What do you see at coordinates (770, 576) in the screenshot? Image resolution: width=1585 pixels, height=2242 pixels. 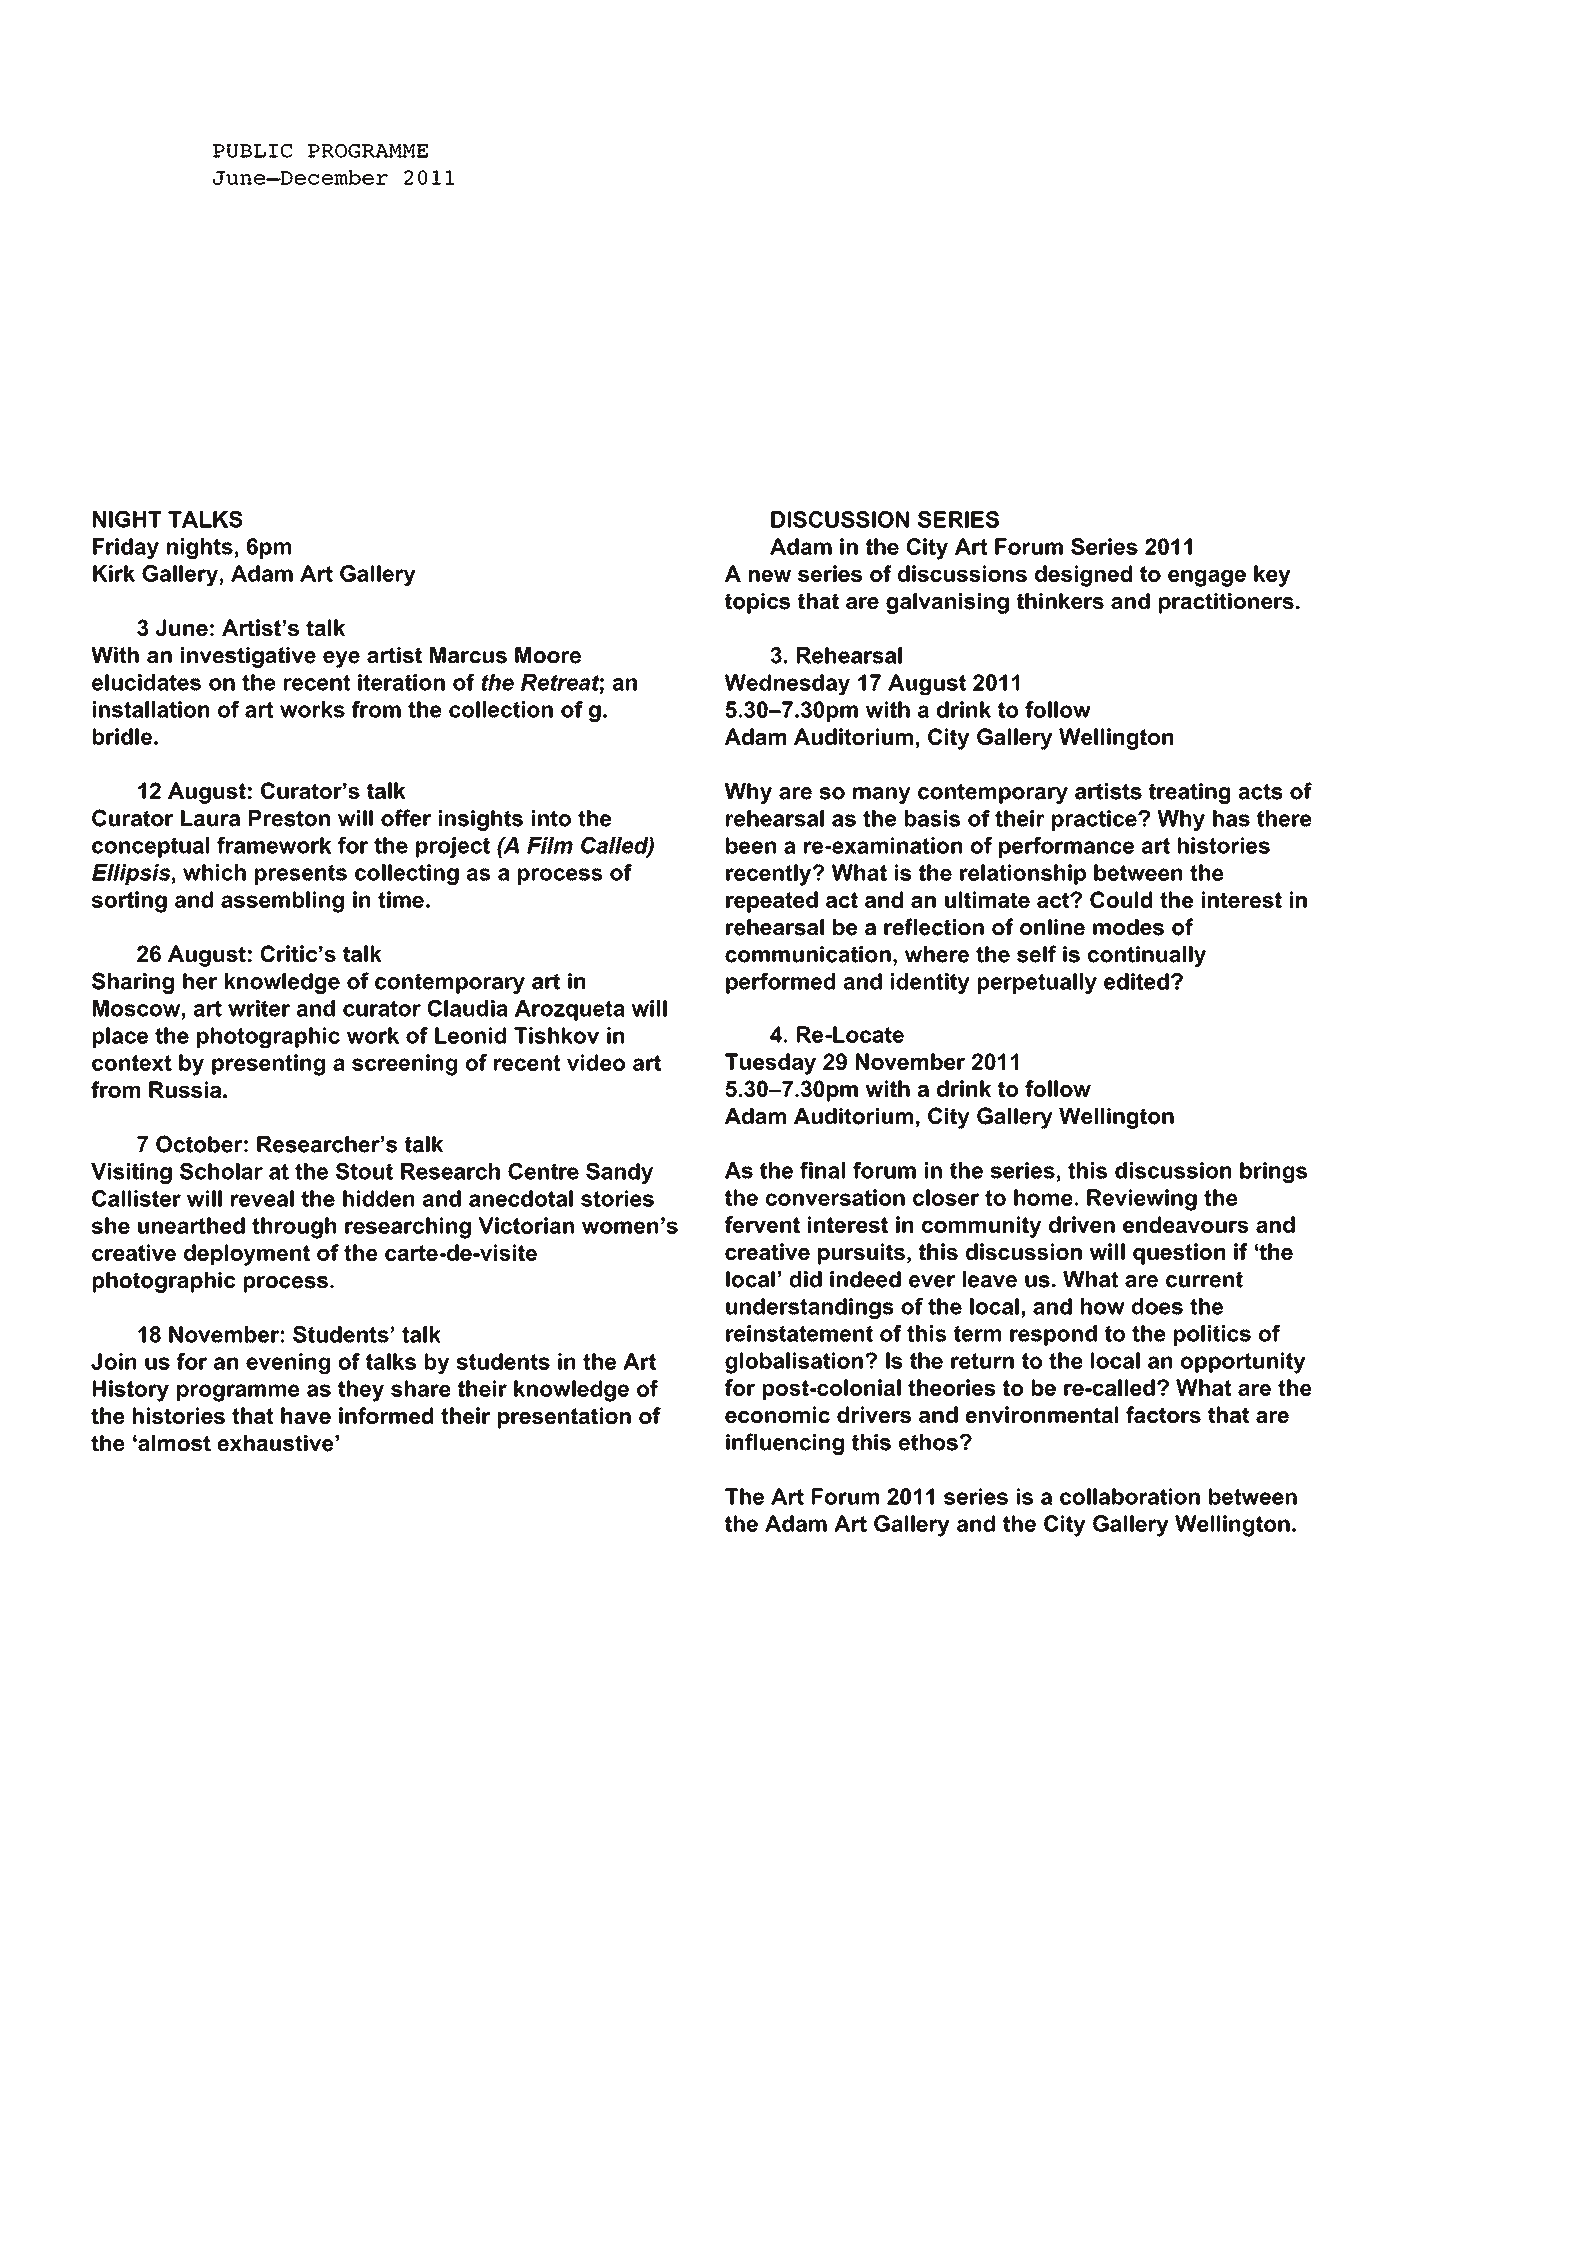 I see `new` at bounding box center [770, 576].
